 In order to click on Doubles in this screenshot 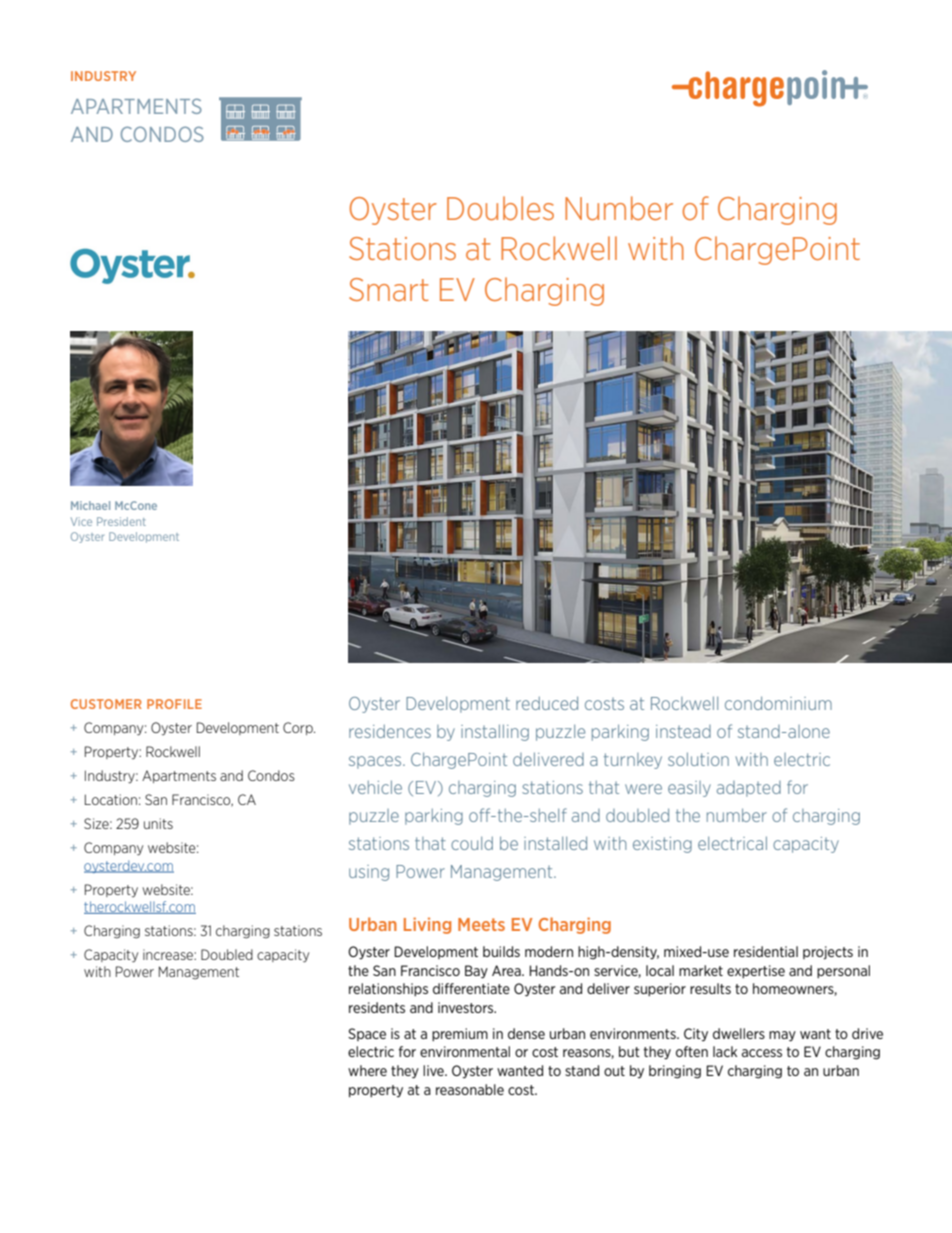, I will do `click(500, 208)`.
